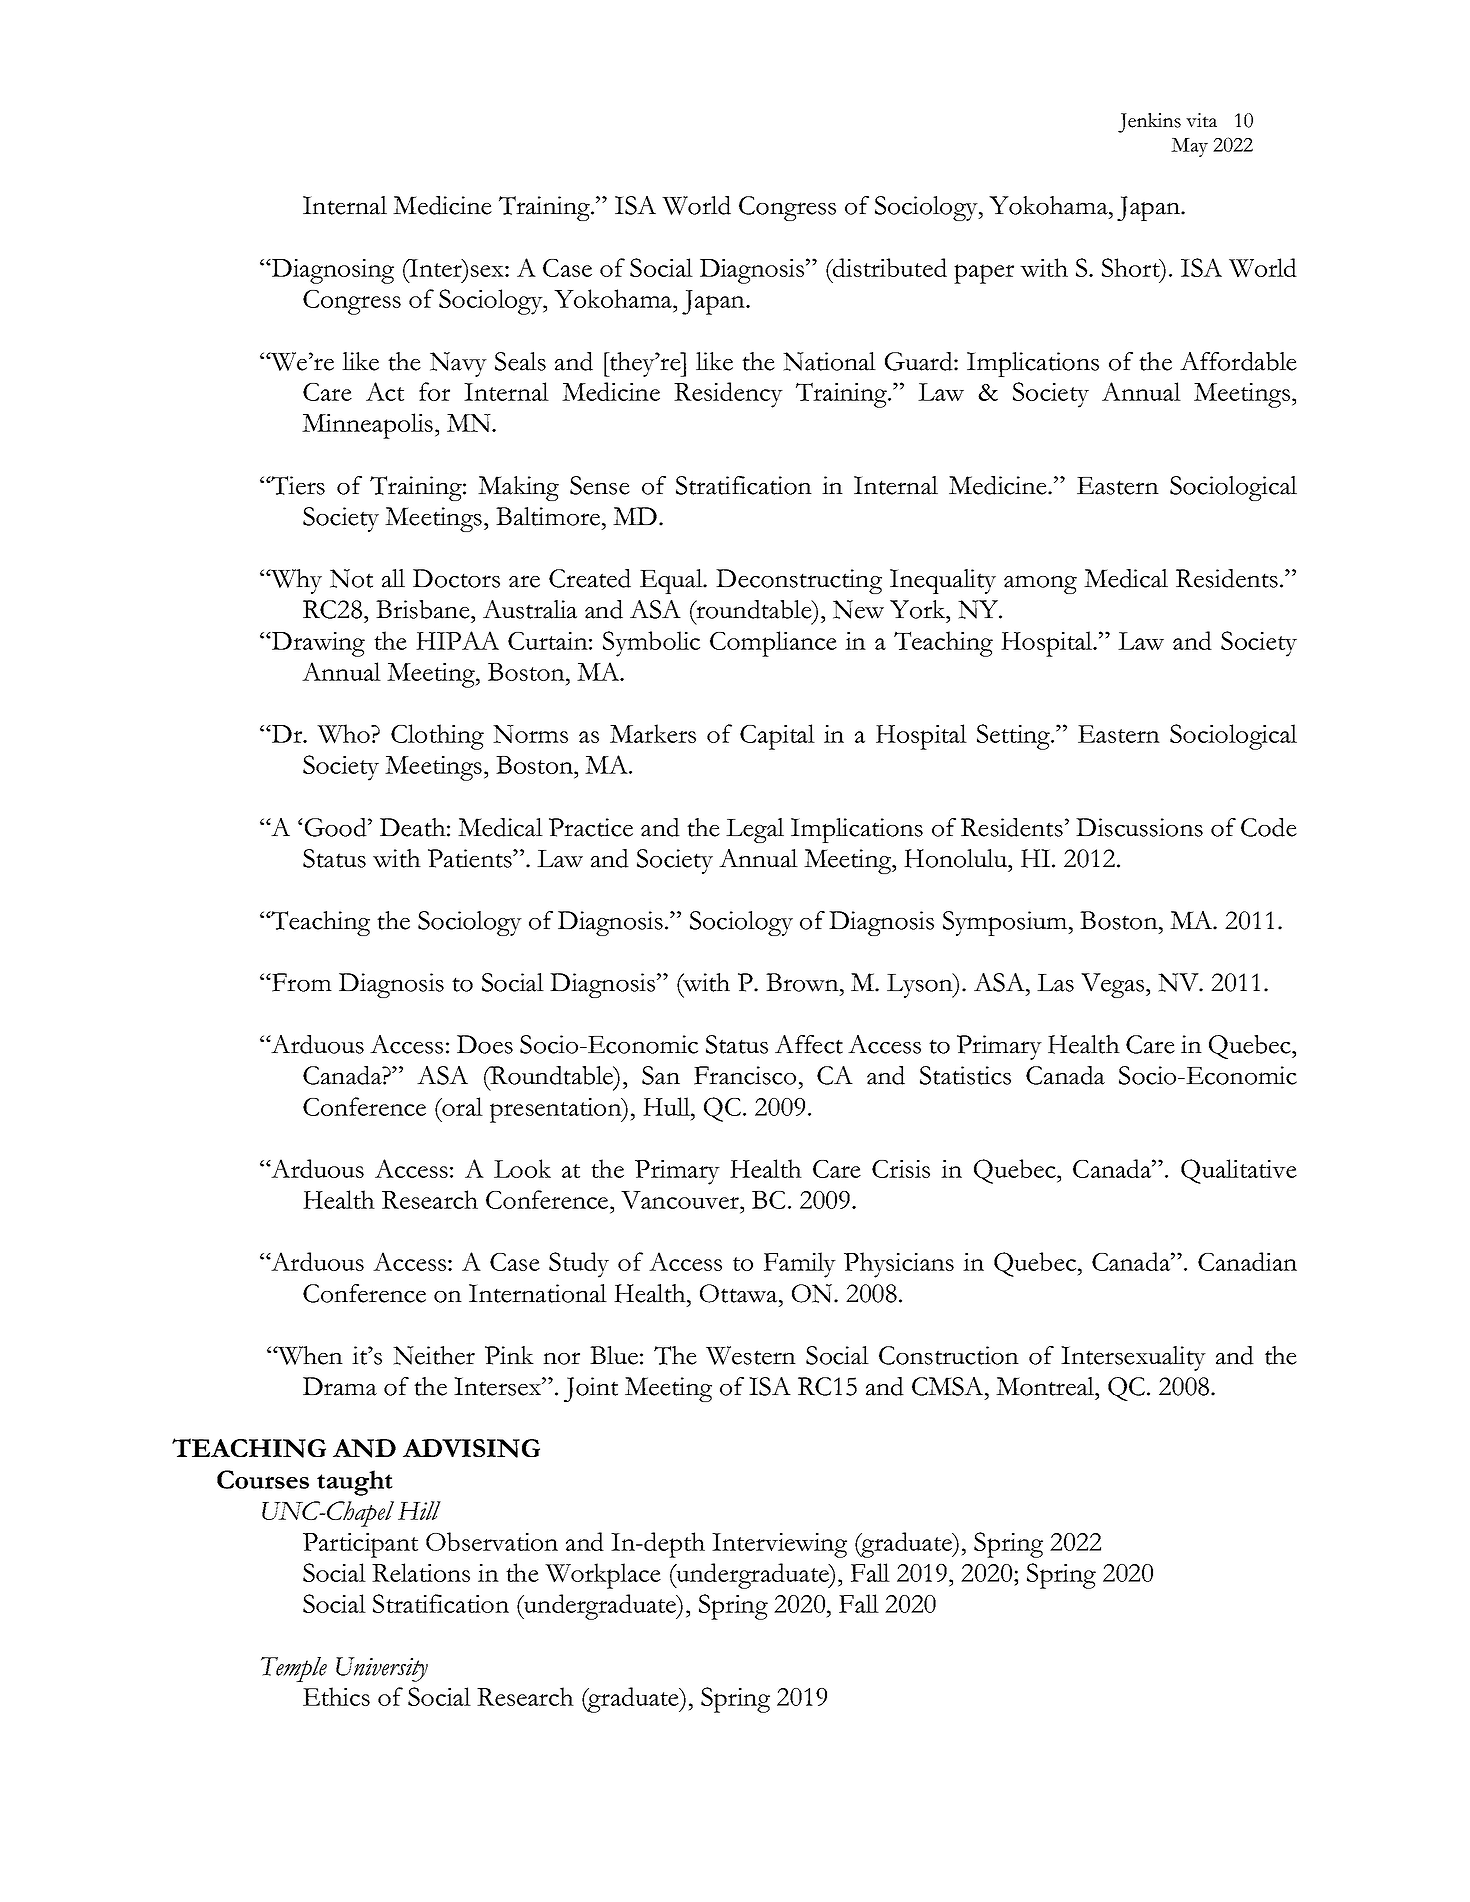 This screenshot has width=1470, height=1902. What do you see at coordinates (332, 271) in the screenshot?
I see `Diagnosing` at bounding box center [332, 271].
